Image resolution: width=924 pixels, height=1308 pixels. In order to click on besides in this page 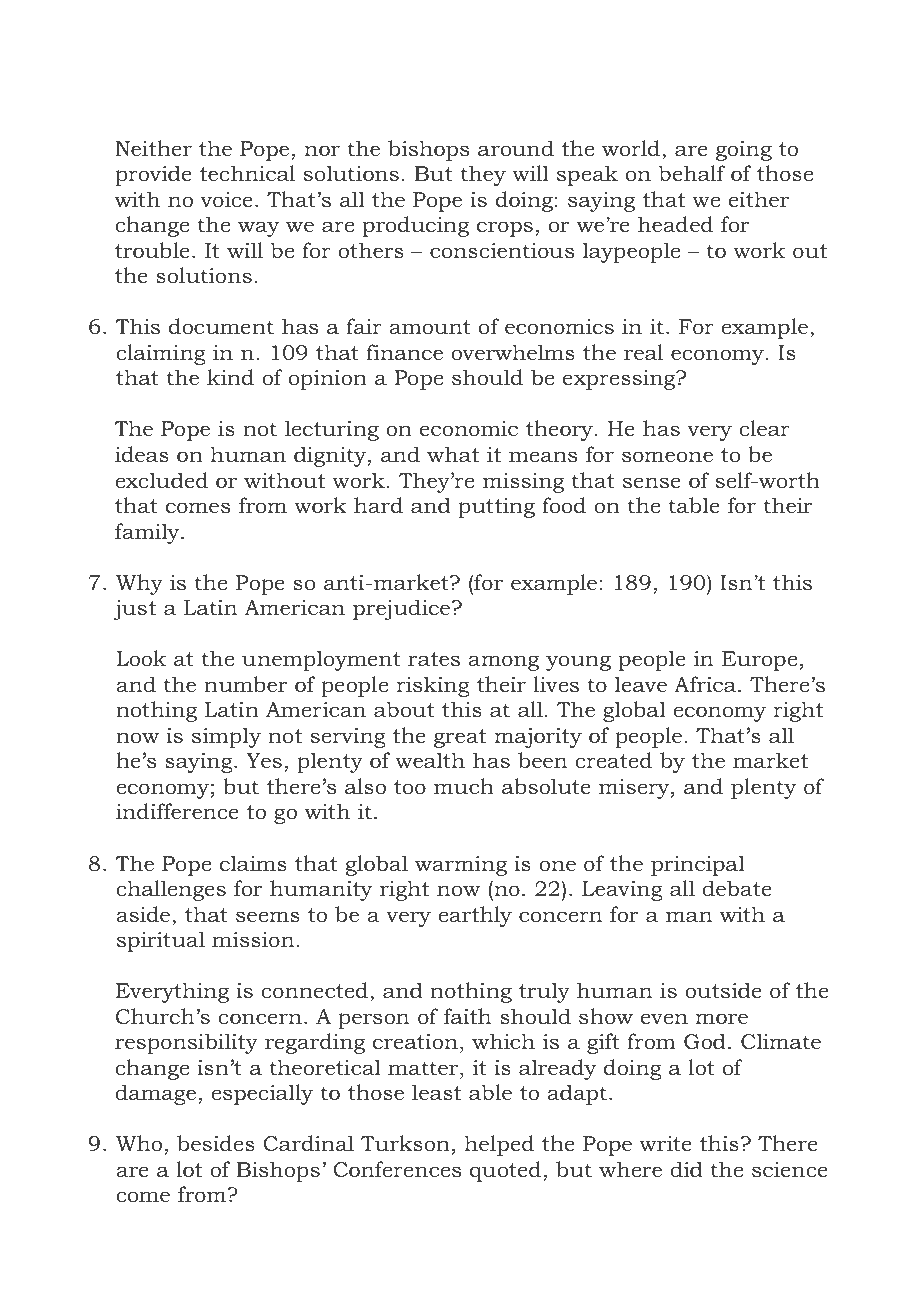, I will do `click(216, 1143)`.
